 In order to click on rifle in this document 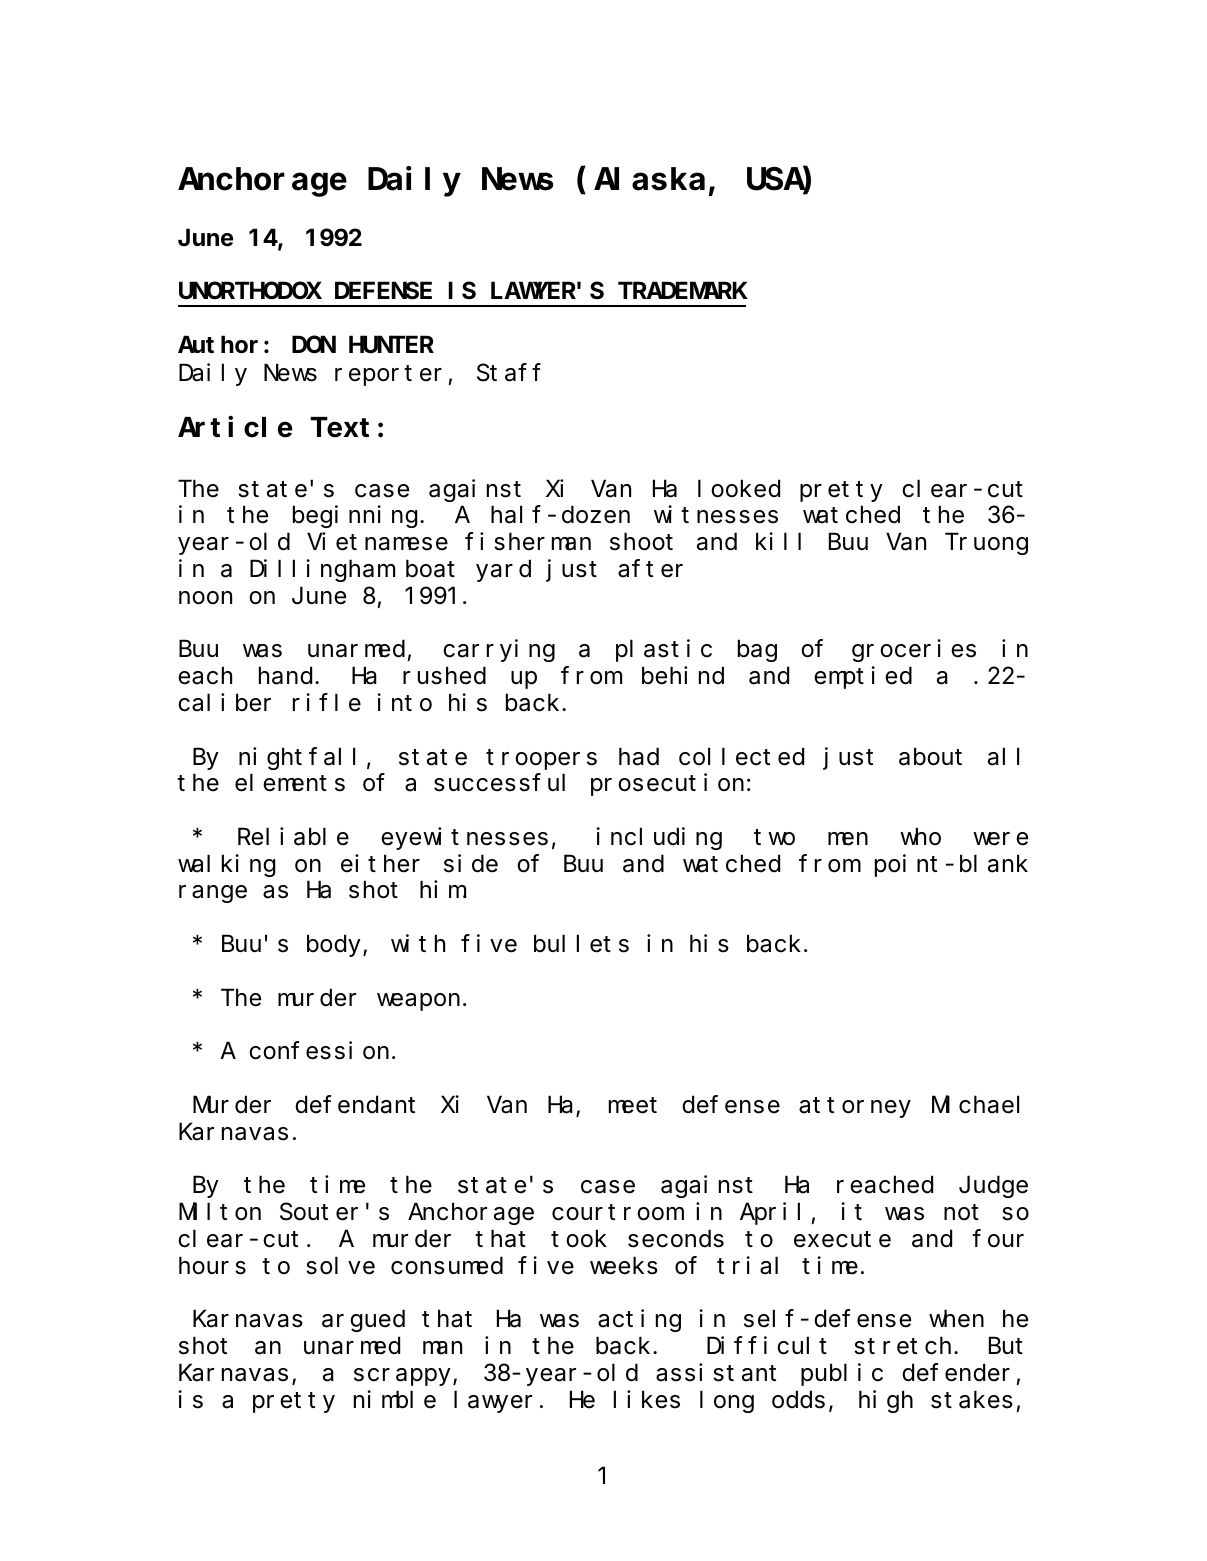, I will do `click(327, 702)`.
